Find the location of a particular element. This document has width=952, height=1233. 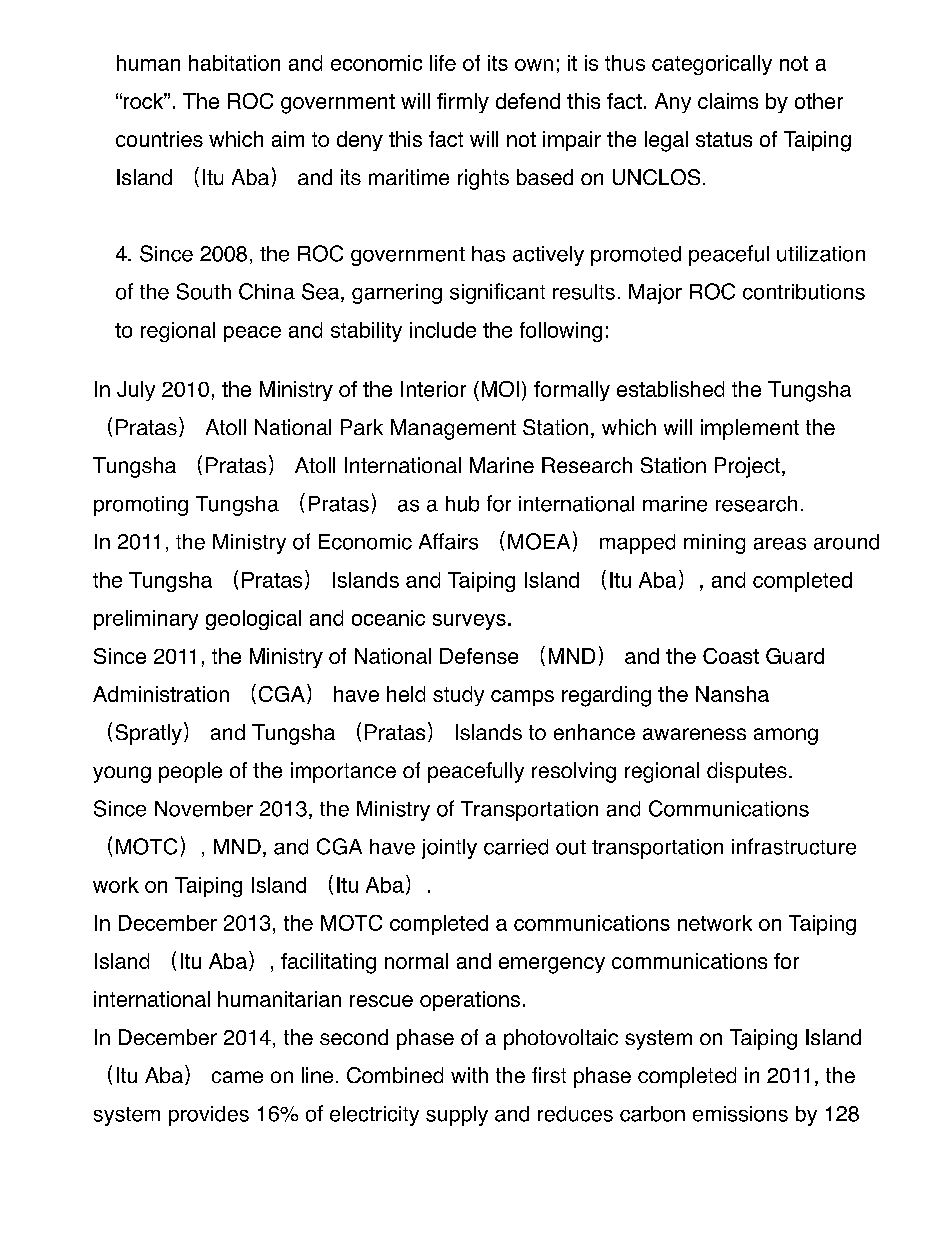

areas is located at coordinates (780, 544).
